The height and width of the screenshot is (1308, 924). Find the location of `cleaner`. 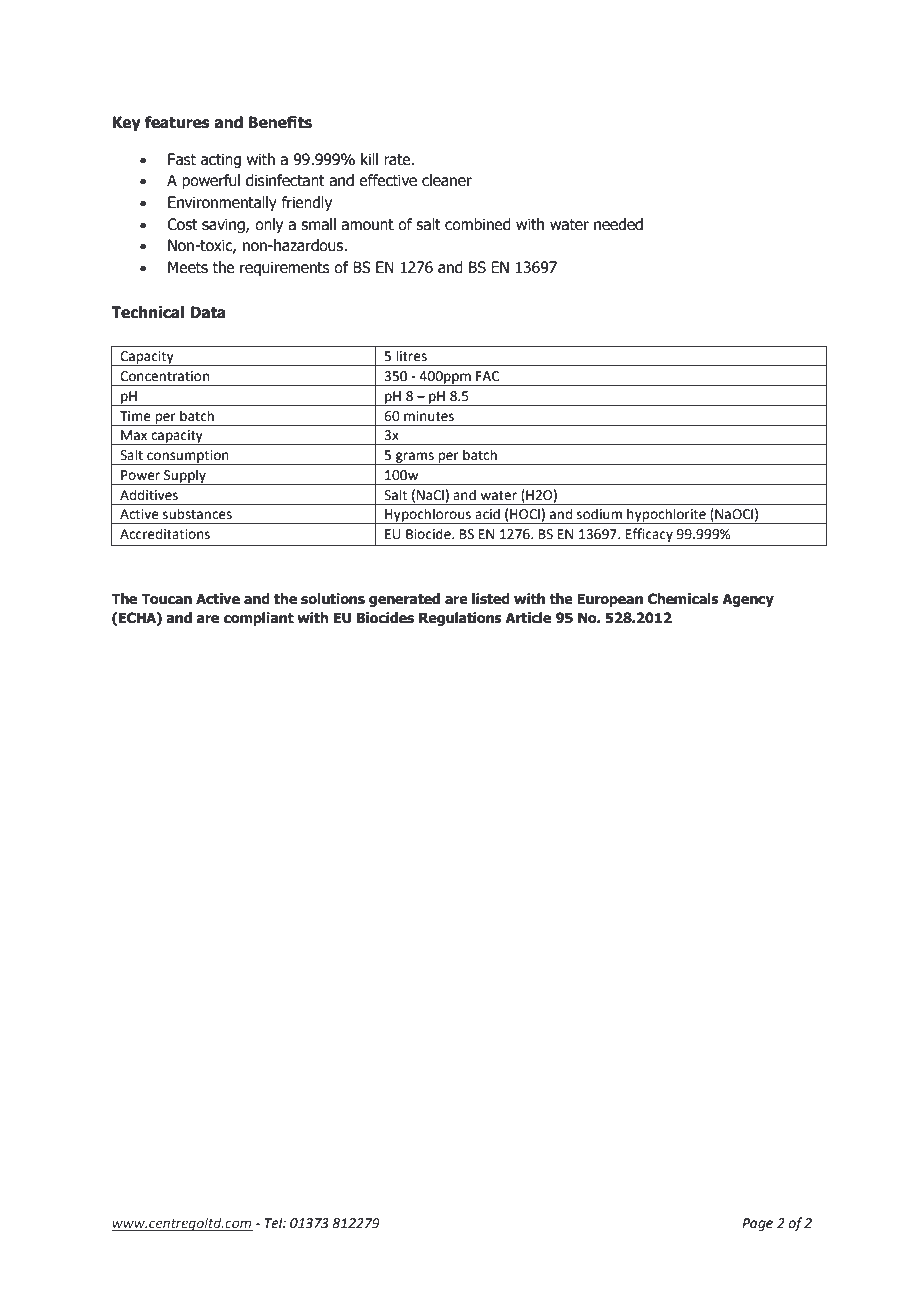

cleaner is located at coordinates (447, 180).
